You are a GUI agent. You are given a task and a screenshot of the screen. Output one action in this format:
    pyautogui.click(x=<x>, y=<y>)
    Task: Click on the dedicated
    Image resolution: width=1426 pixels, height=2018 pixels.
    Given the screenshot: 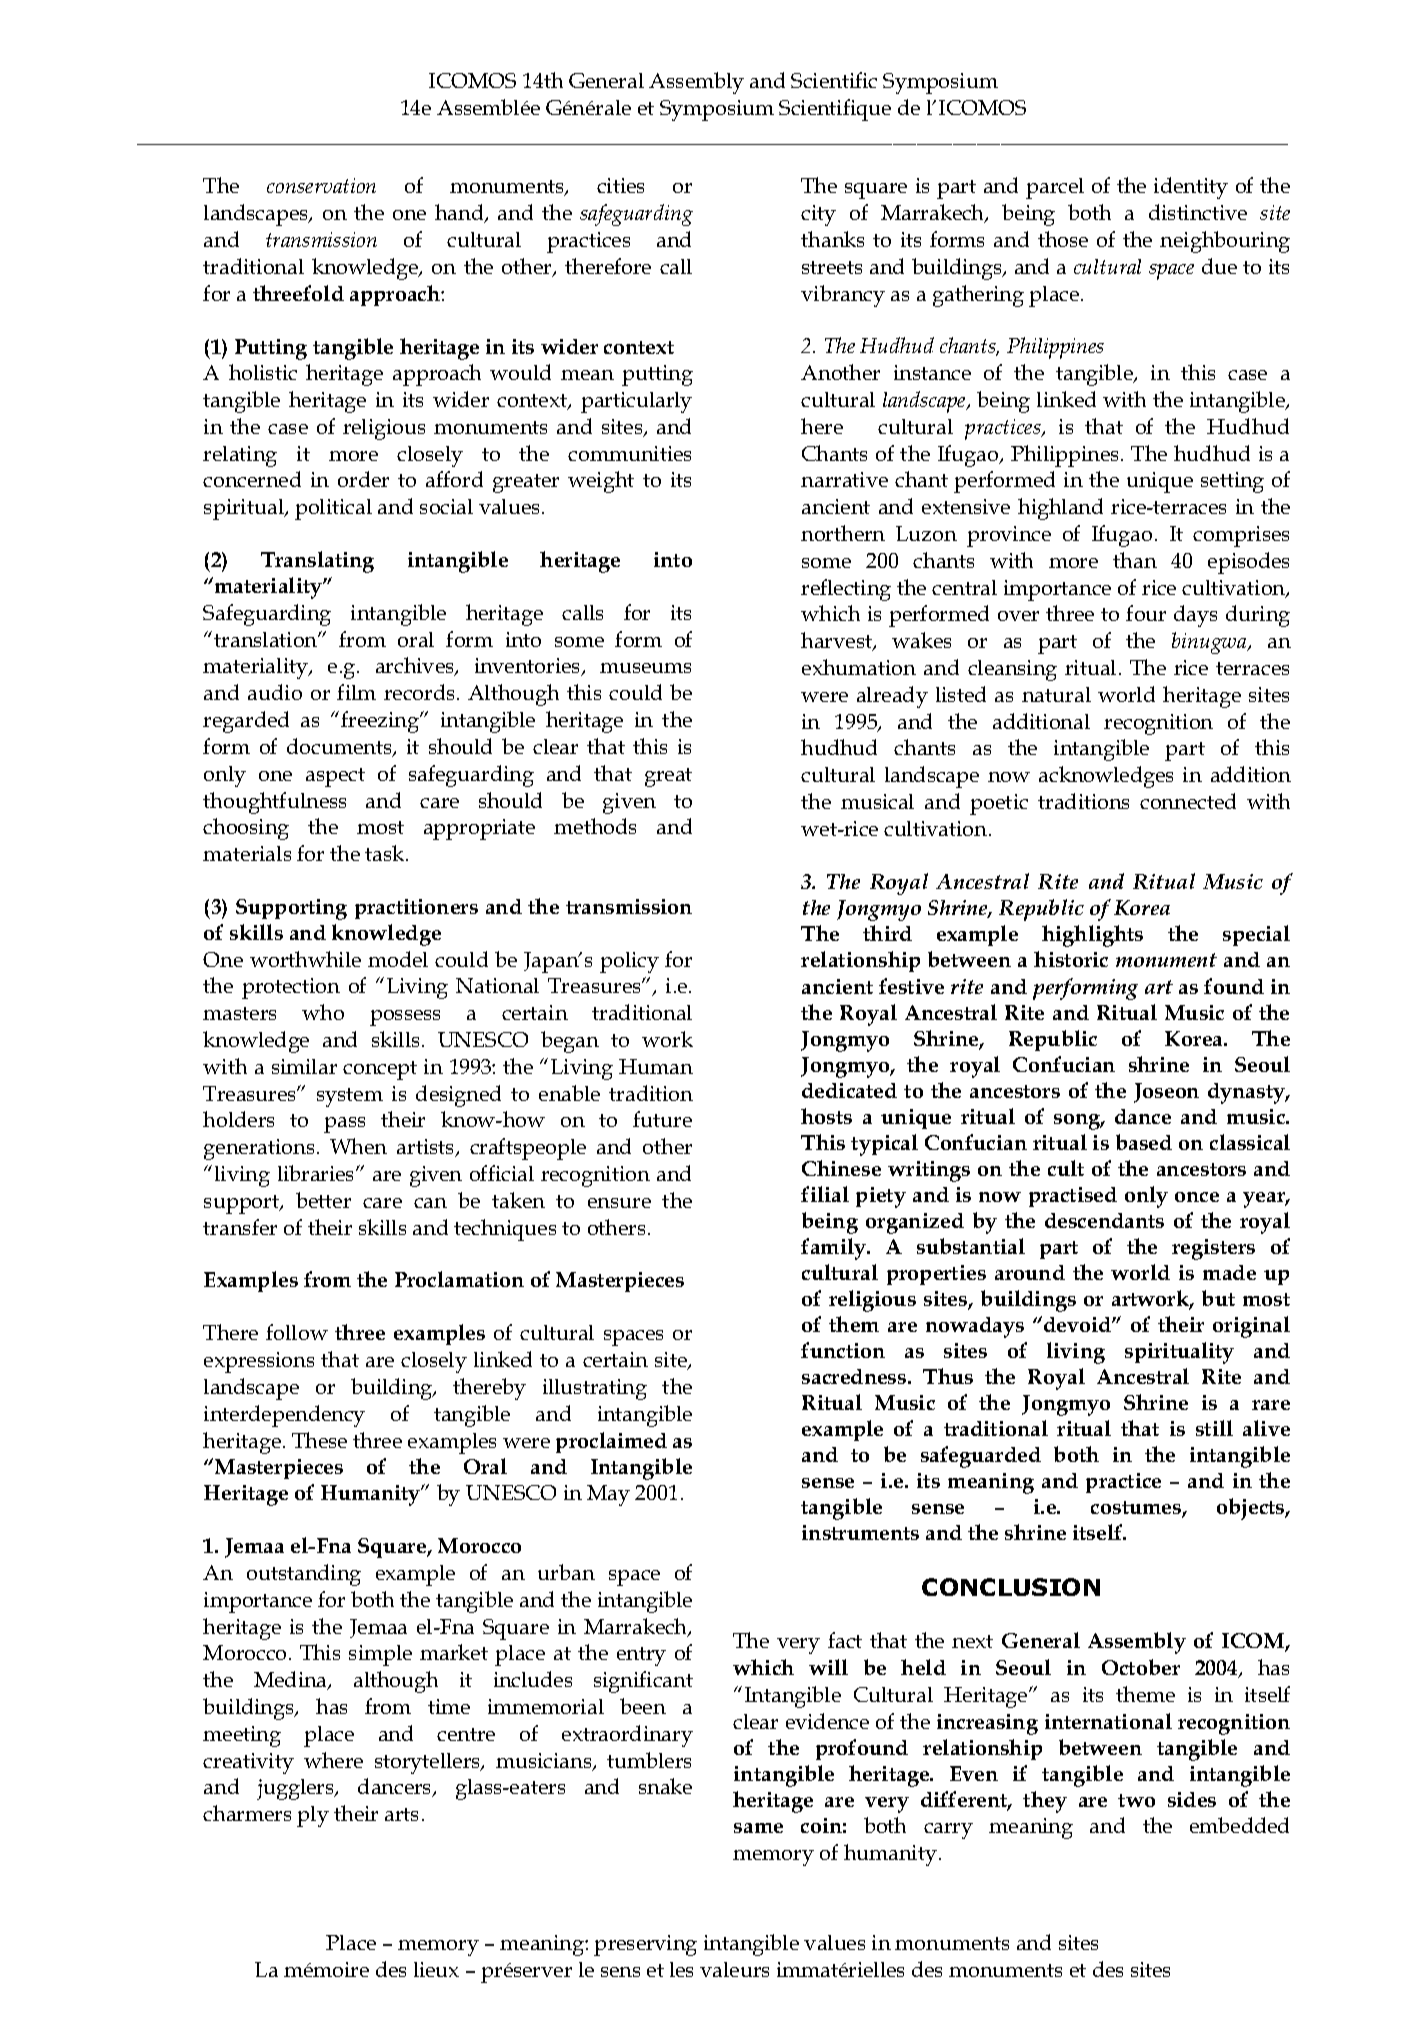 What is the action you would take?
    pyautogui.click(x=849, y=1090)
